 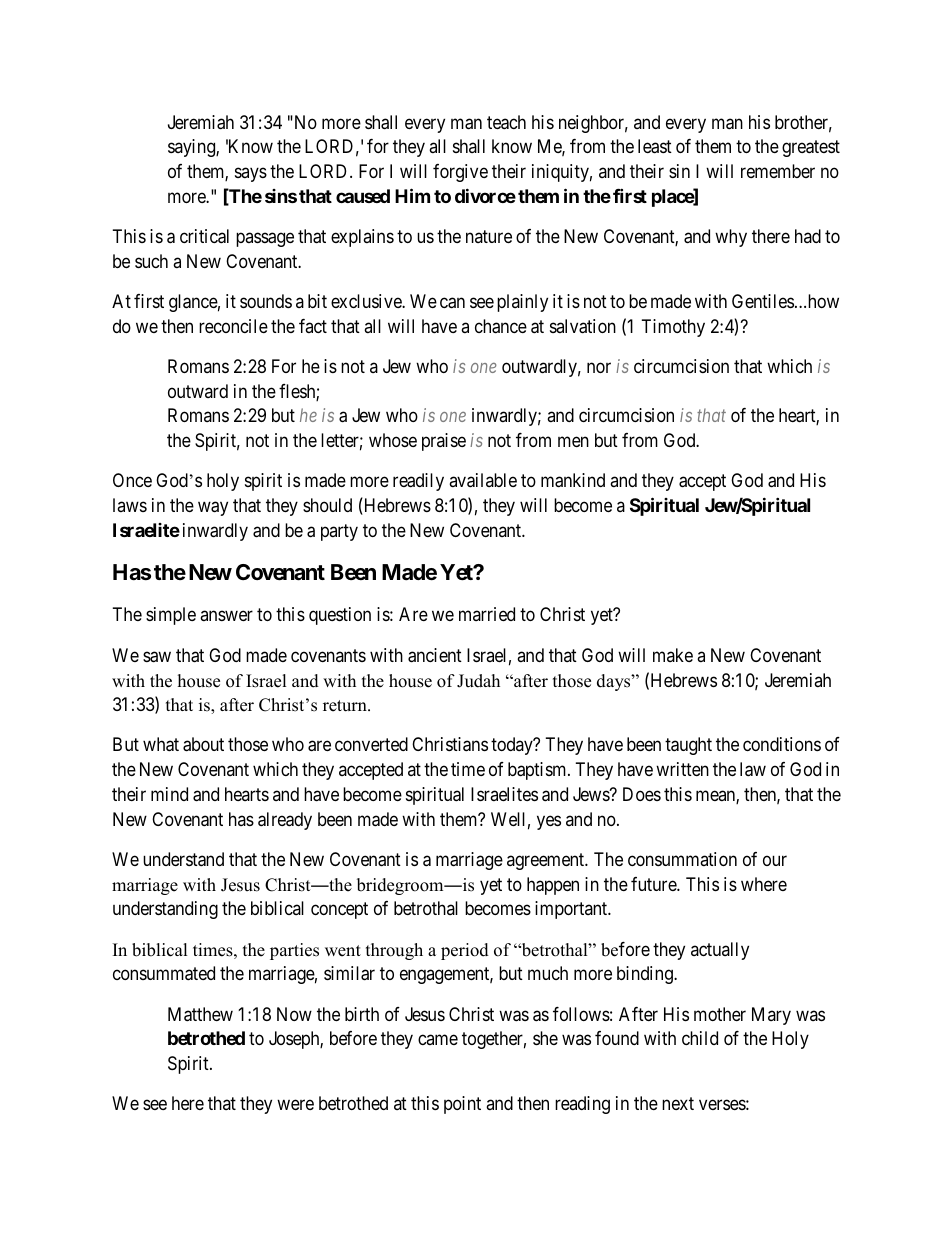 I want to click on already, so click(x=285, y=821).
